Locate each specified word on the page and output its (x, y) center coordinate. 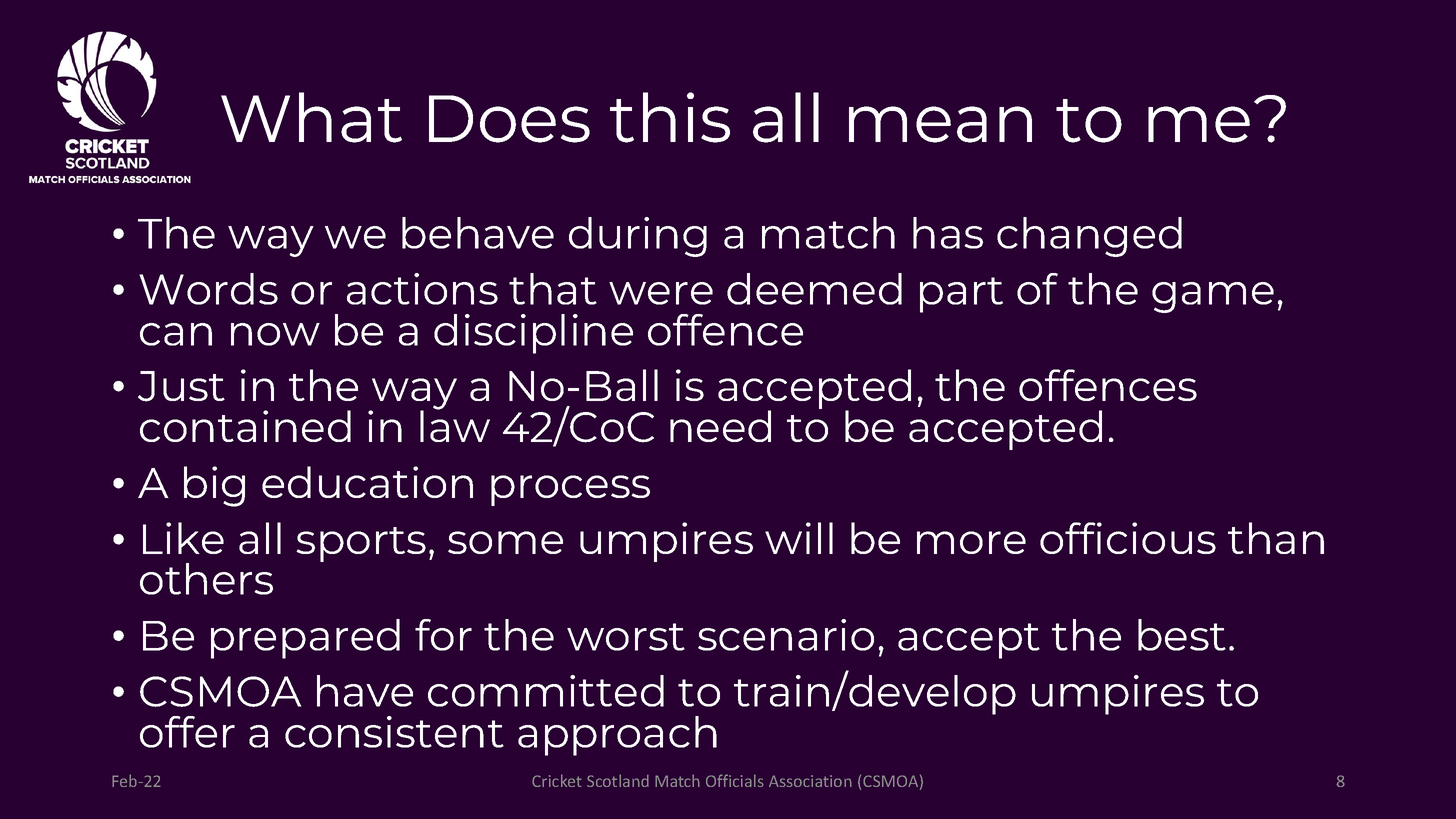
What (311, 117)
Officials (735, 780)
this (670, 117)
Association (810, 781)
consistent (394, 732)
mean (940, 124)
